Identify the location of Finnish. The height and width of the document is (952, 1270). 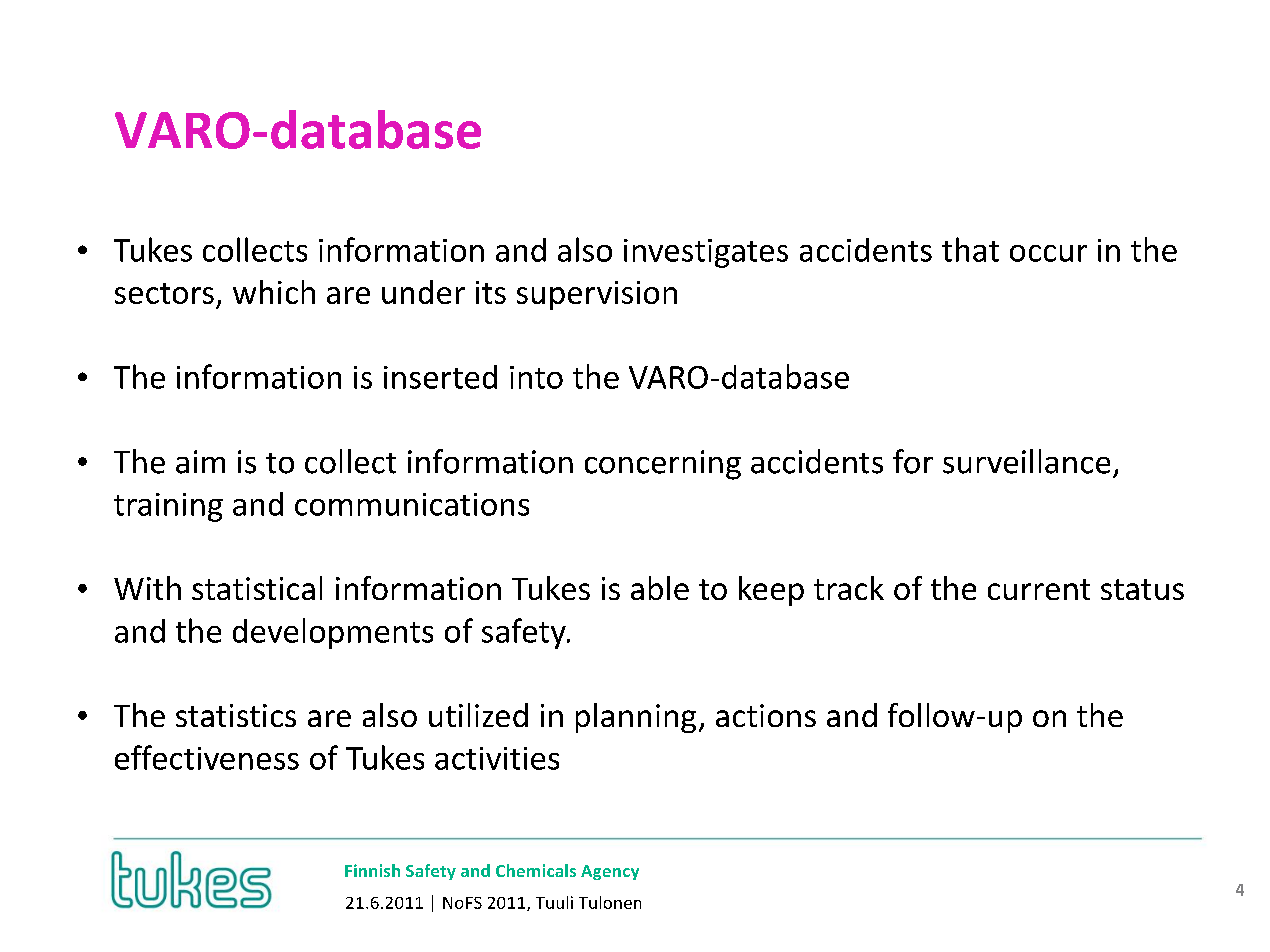
(372, 870).
